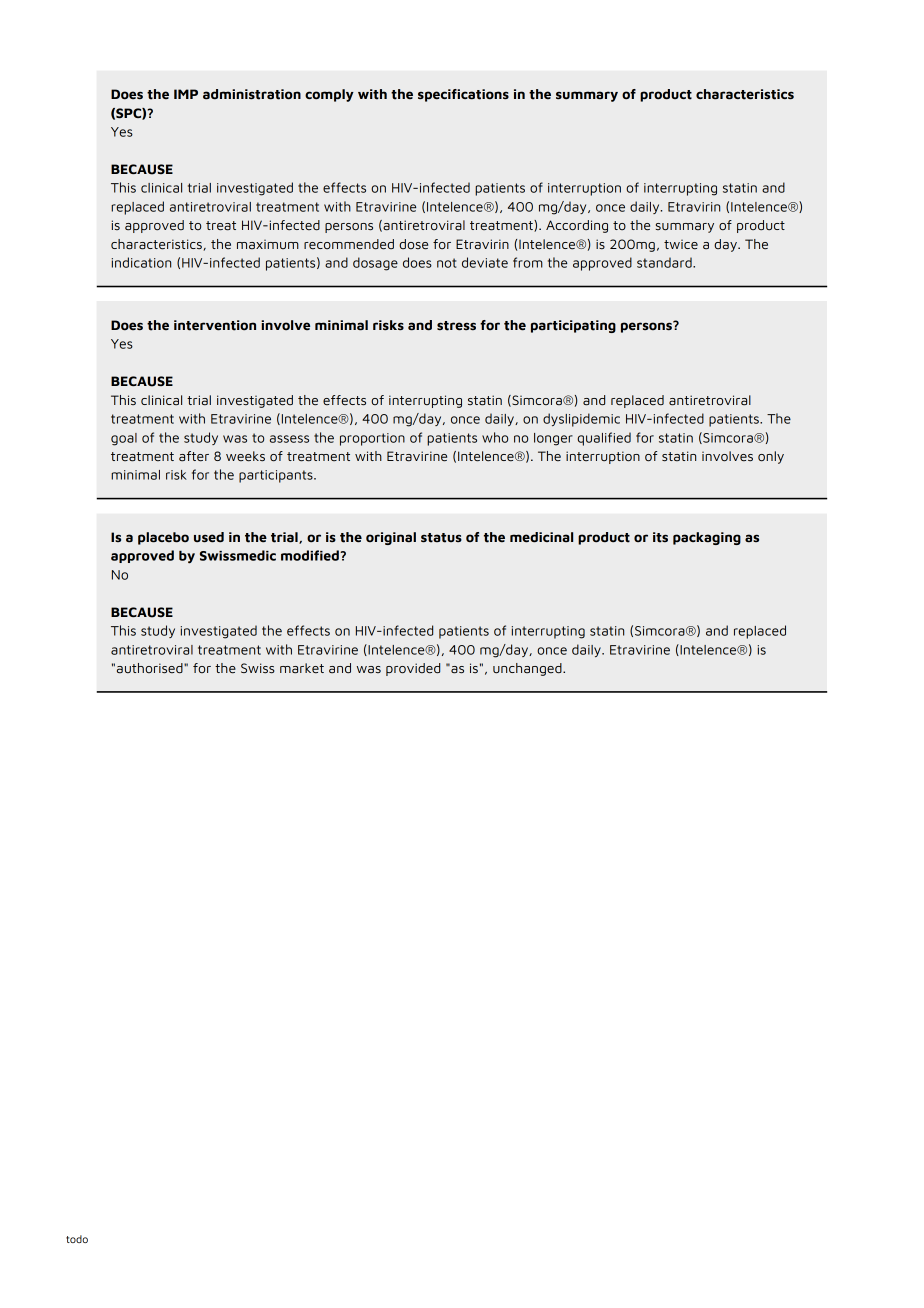 The height and width of the document is (1308, 924). Describe the element at coordinates (528, 669) in the document. I see `unchanged` at that location.
